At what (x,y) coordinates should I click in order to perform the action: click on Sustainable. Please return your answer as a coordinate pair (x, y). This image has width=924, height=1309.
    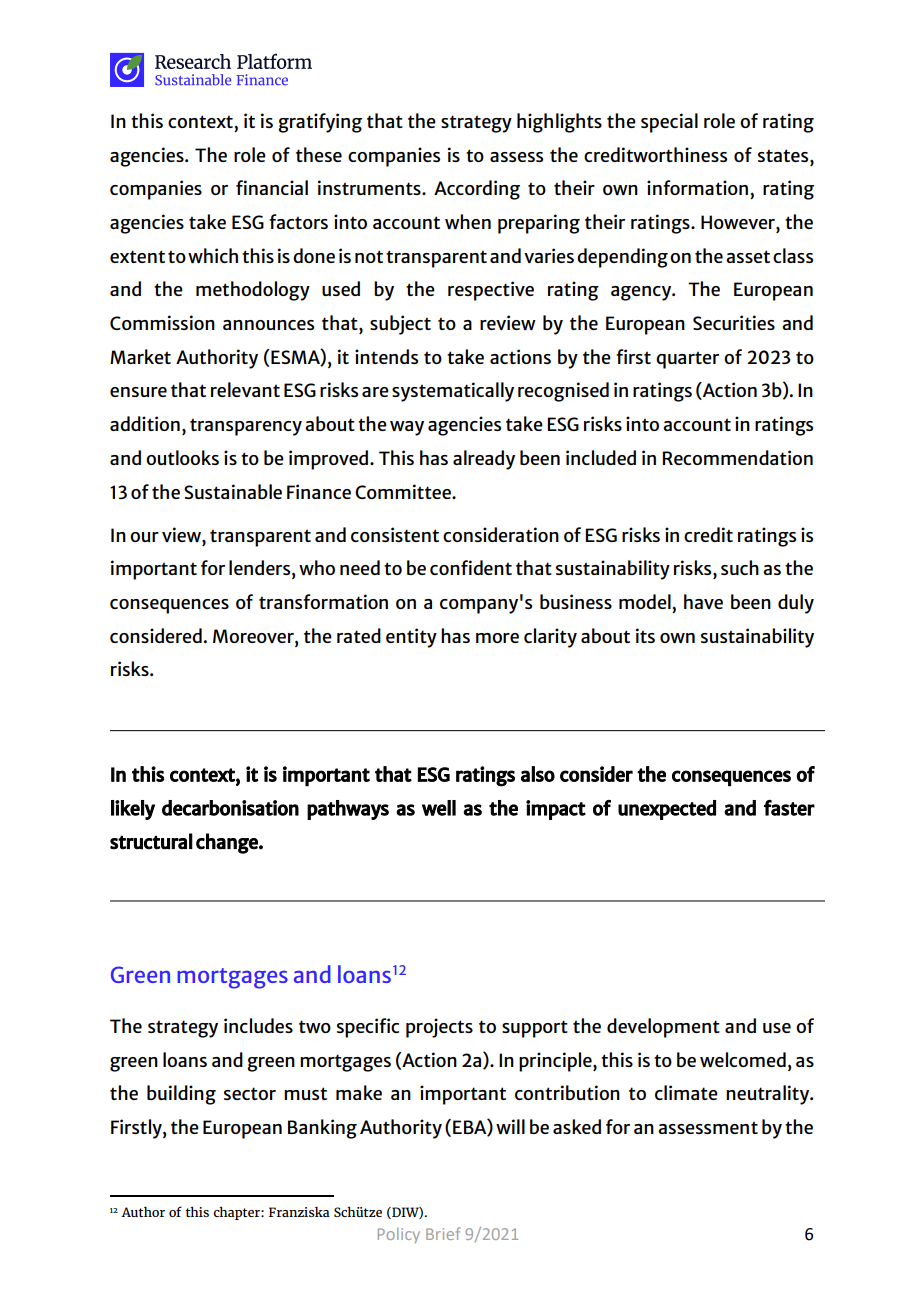
    Looking at the image, I should click on (233, 491).
